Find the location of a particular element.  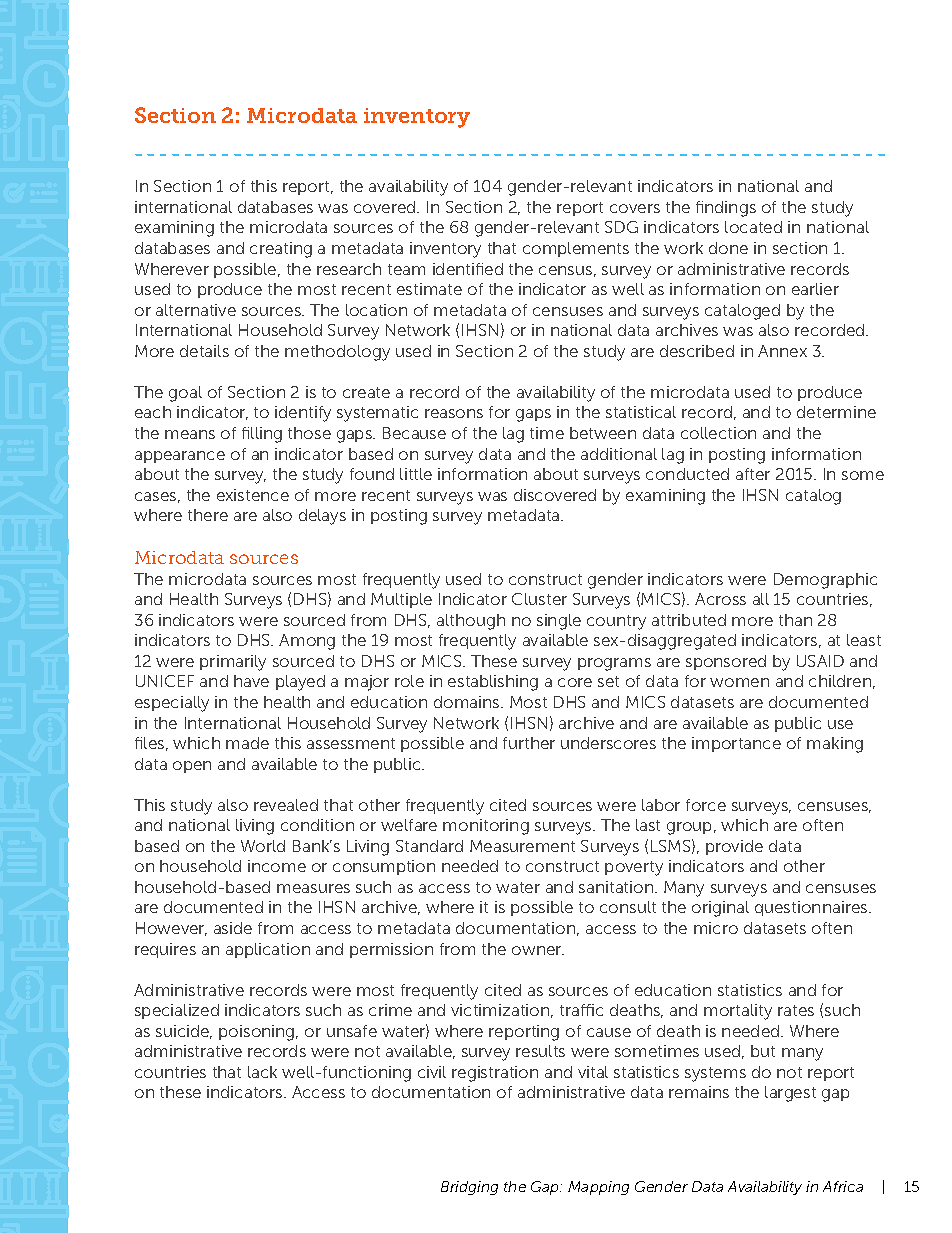

located is located at coordinates (753, 227).
